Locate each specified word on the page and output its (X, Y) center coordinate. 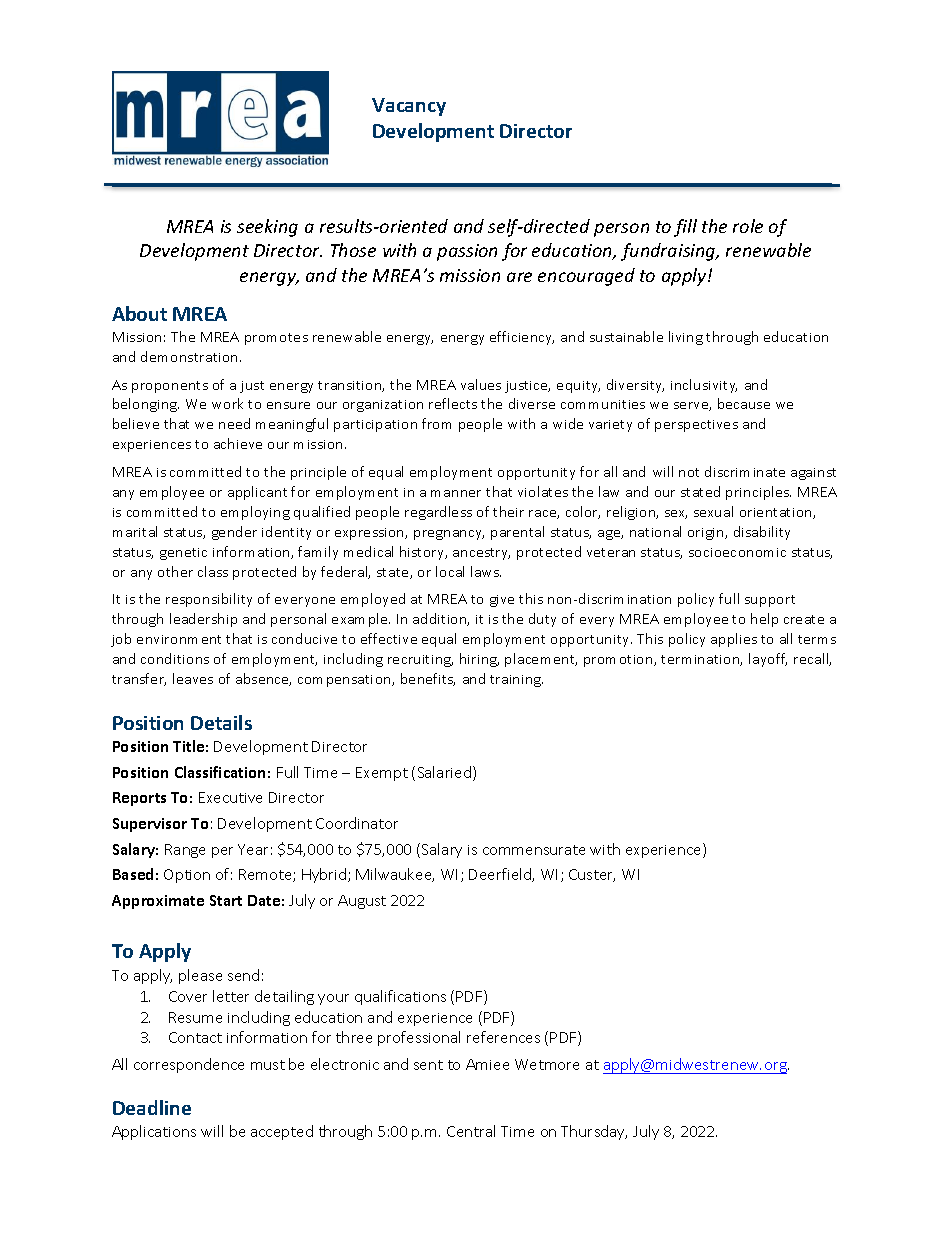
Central (471, 1131)
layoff (768, 660)
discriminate (745, 471)
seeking (267, 228)
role (748, 226)
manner (456, 493)
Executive (230, 797)
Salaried (446, 773)
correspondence (189, 1065)
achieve (238, 443)
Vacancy (409, 107)
